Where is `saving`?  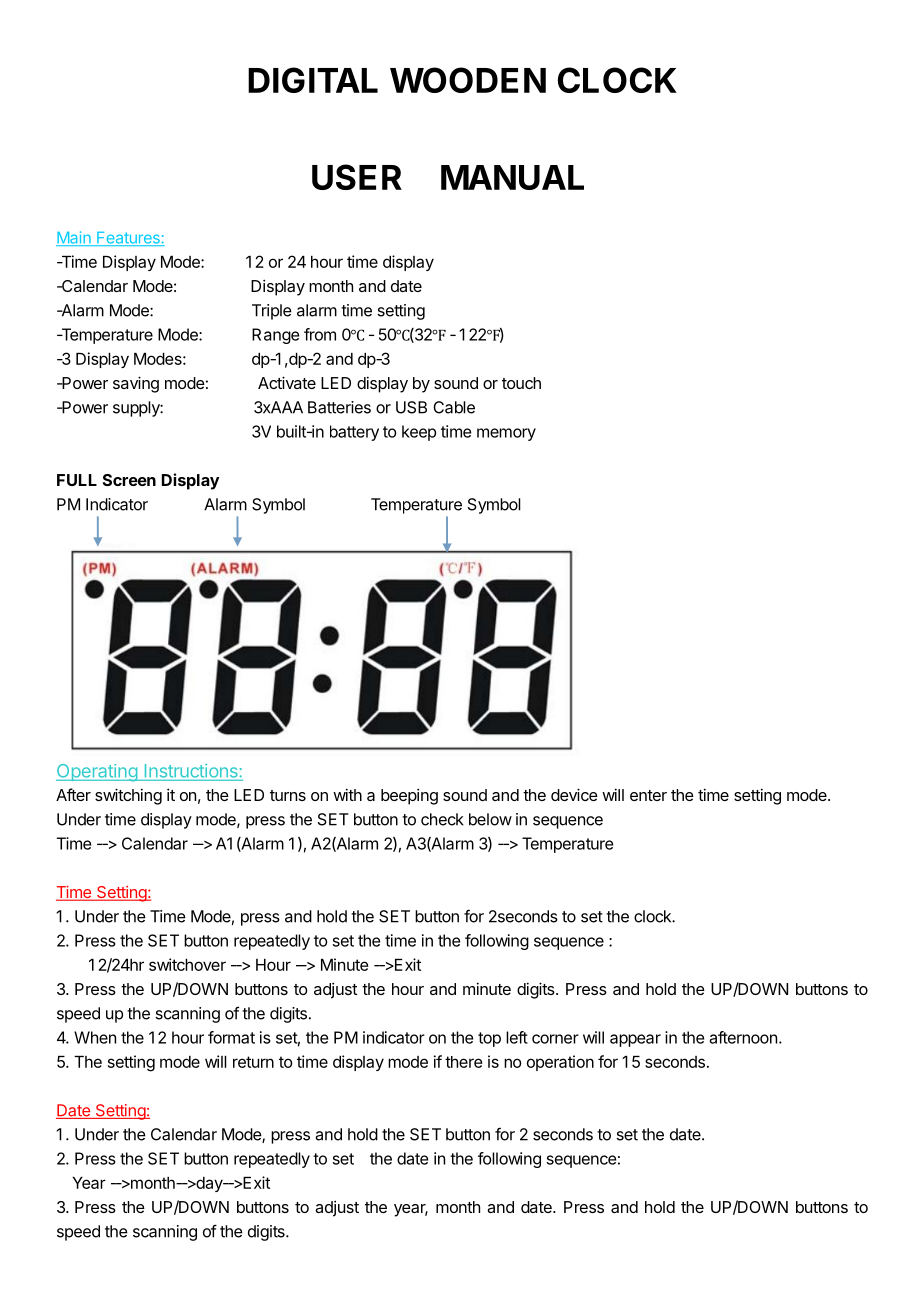 saving is located at coordinates (136, 384).
